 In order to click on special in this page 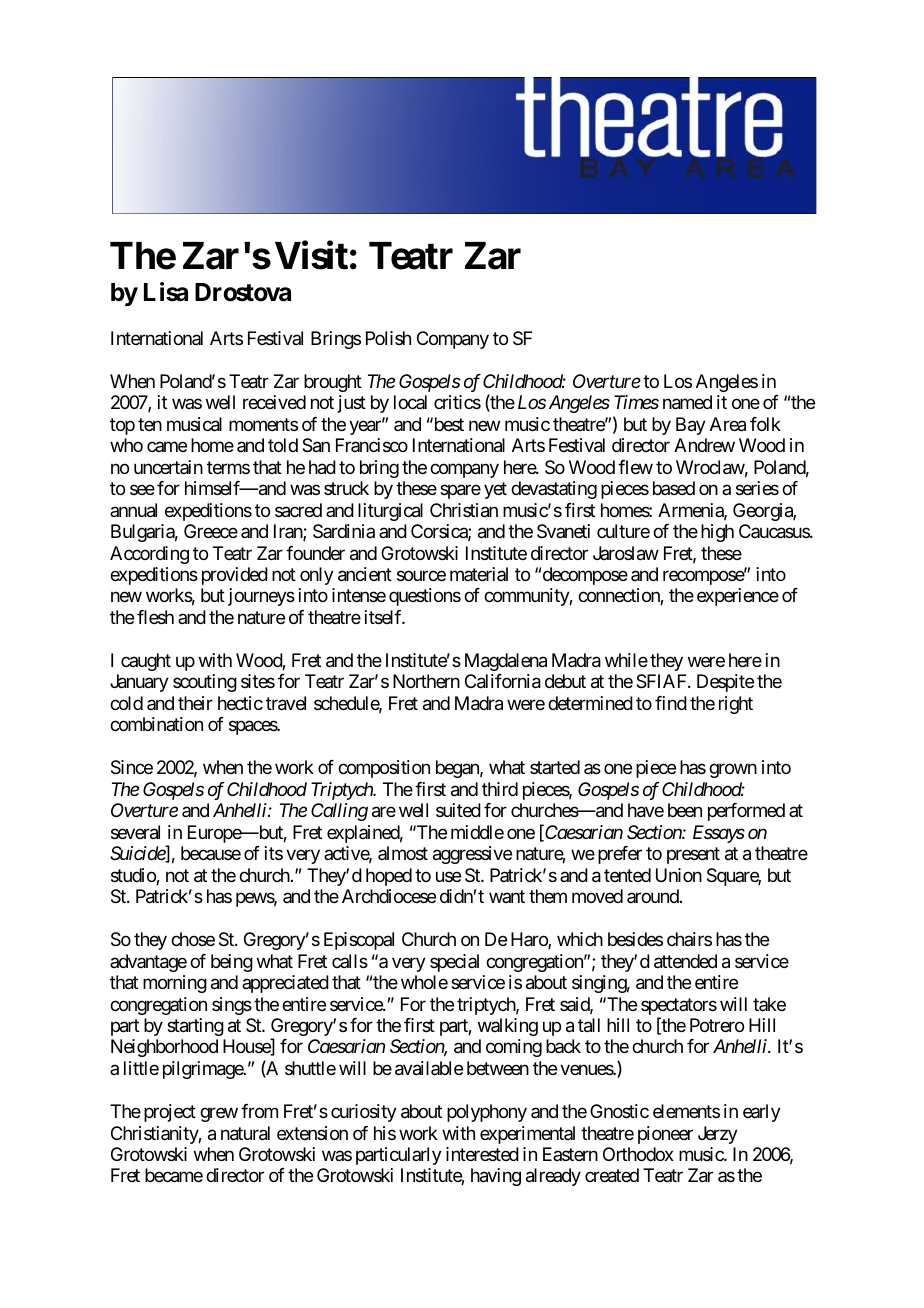, I will do `click(454, 963)`.
